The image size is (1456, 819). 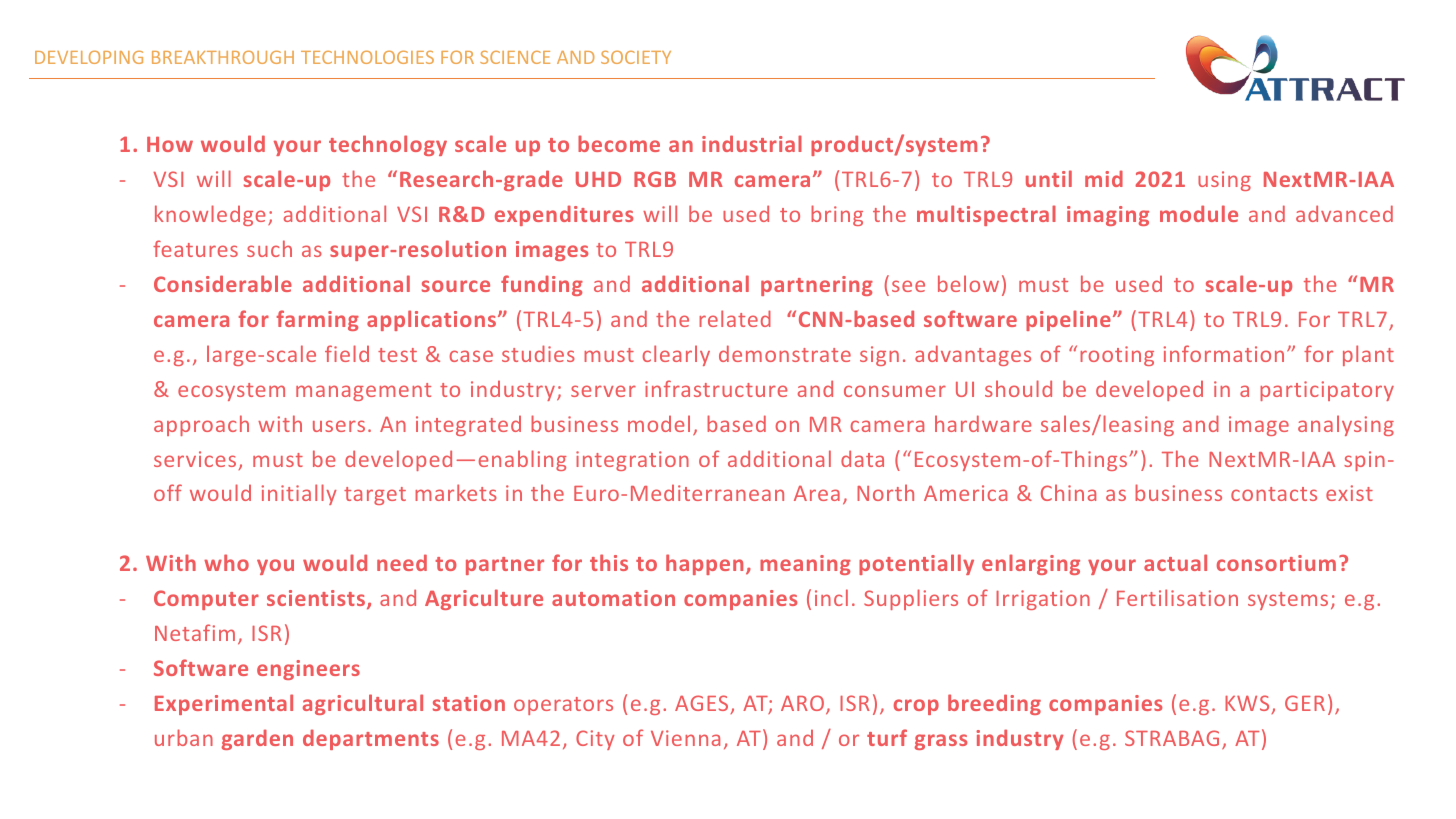 I want to click on BREAKTHROUGH, so click(x=223, y=57).
